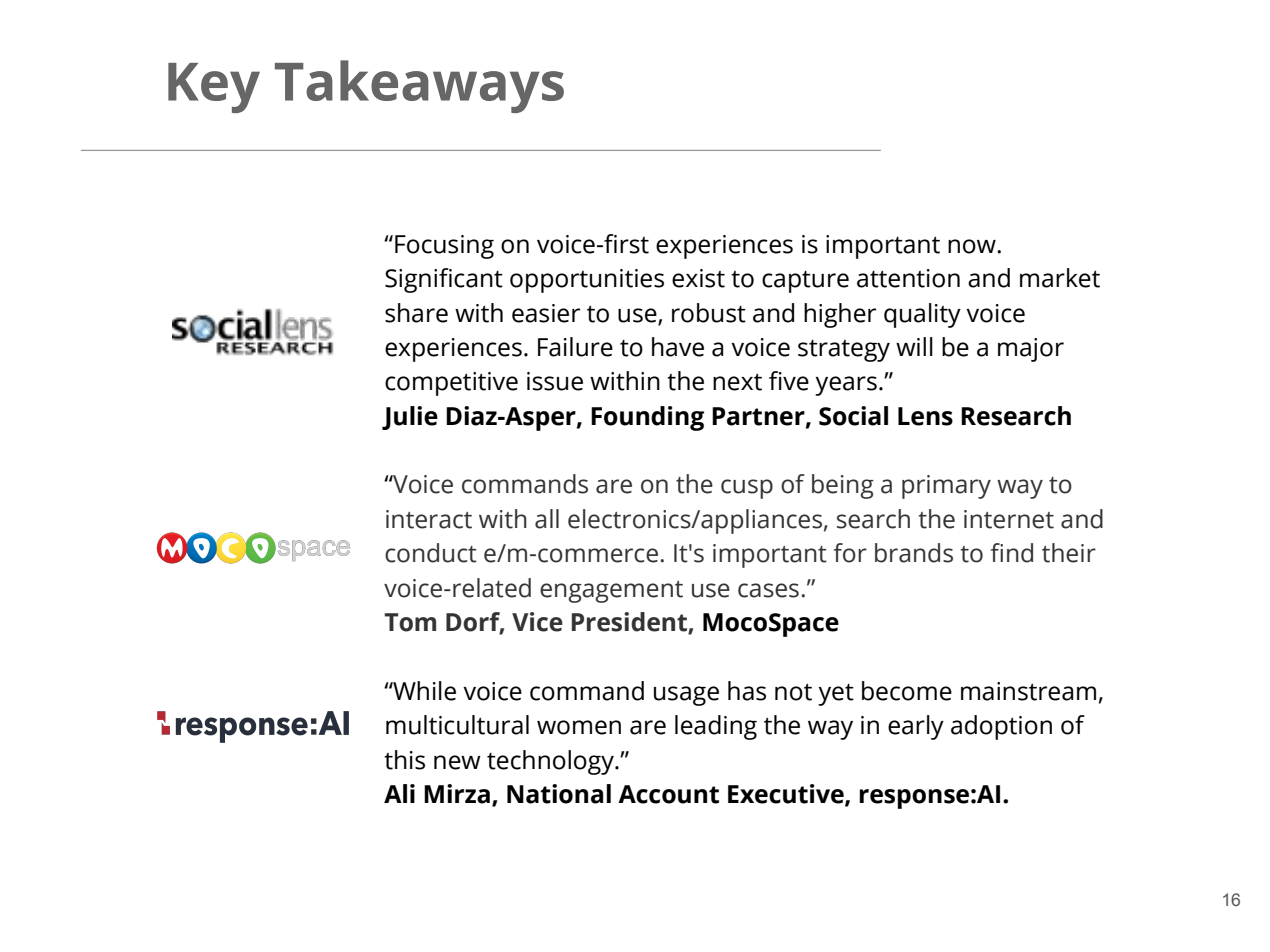 This screenshot has width=1270, height=952. Describe the element at coordinates (416, 313) in the screenshot. I see `share` at that location.
